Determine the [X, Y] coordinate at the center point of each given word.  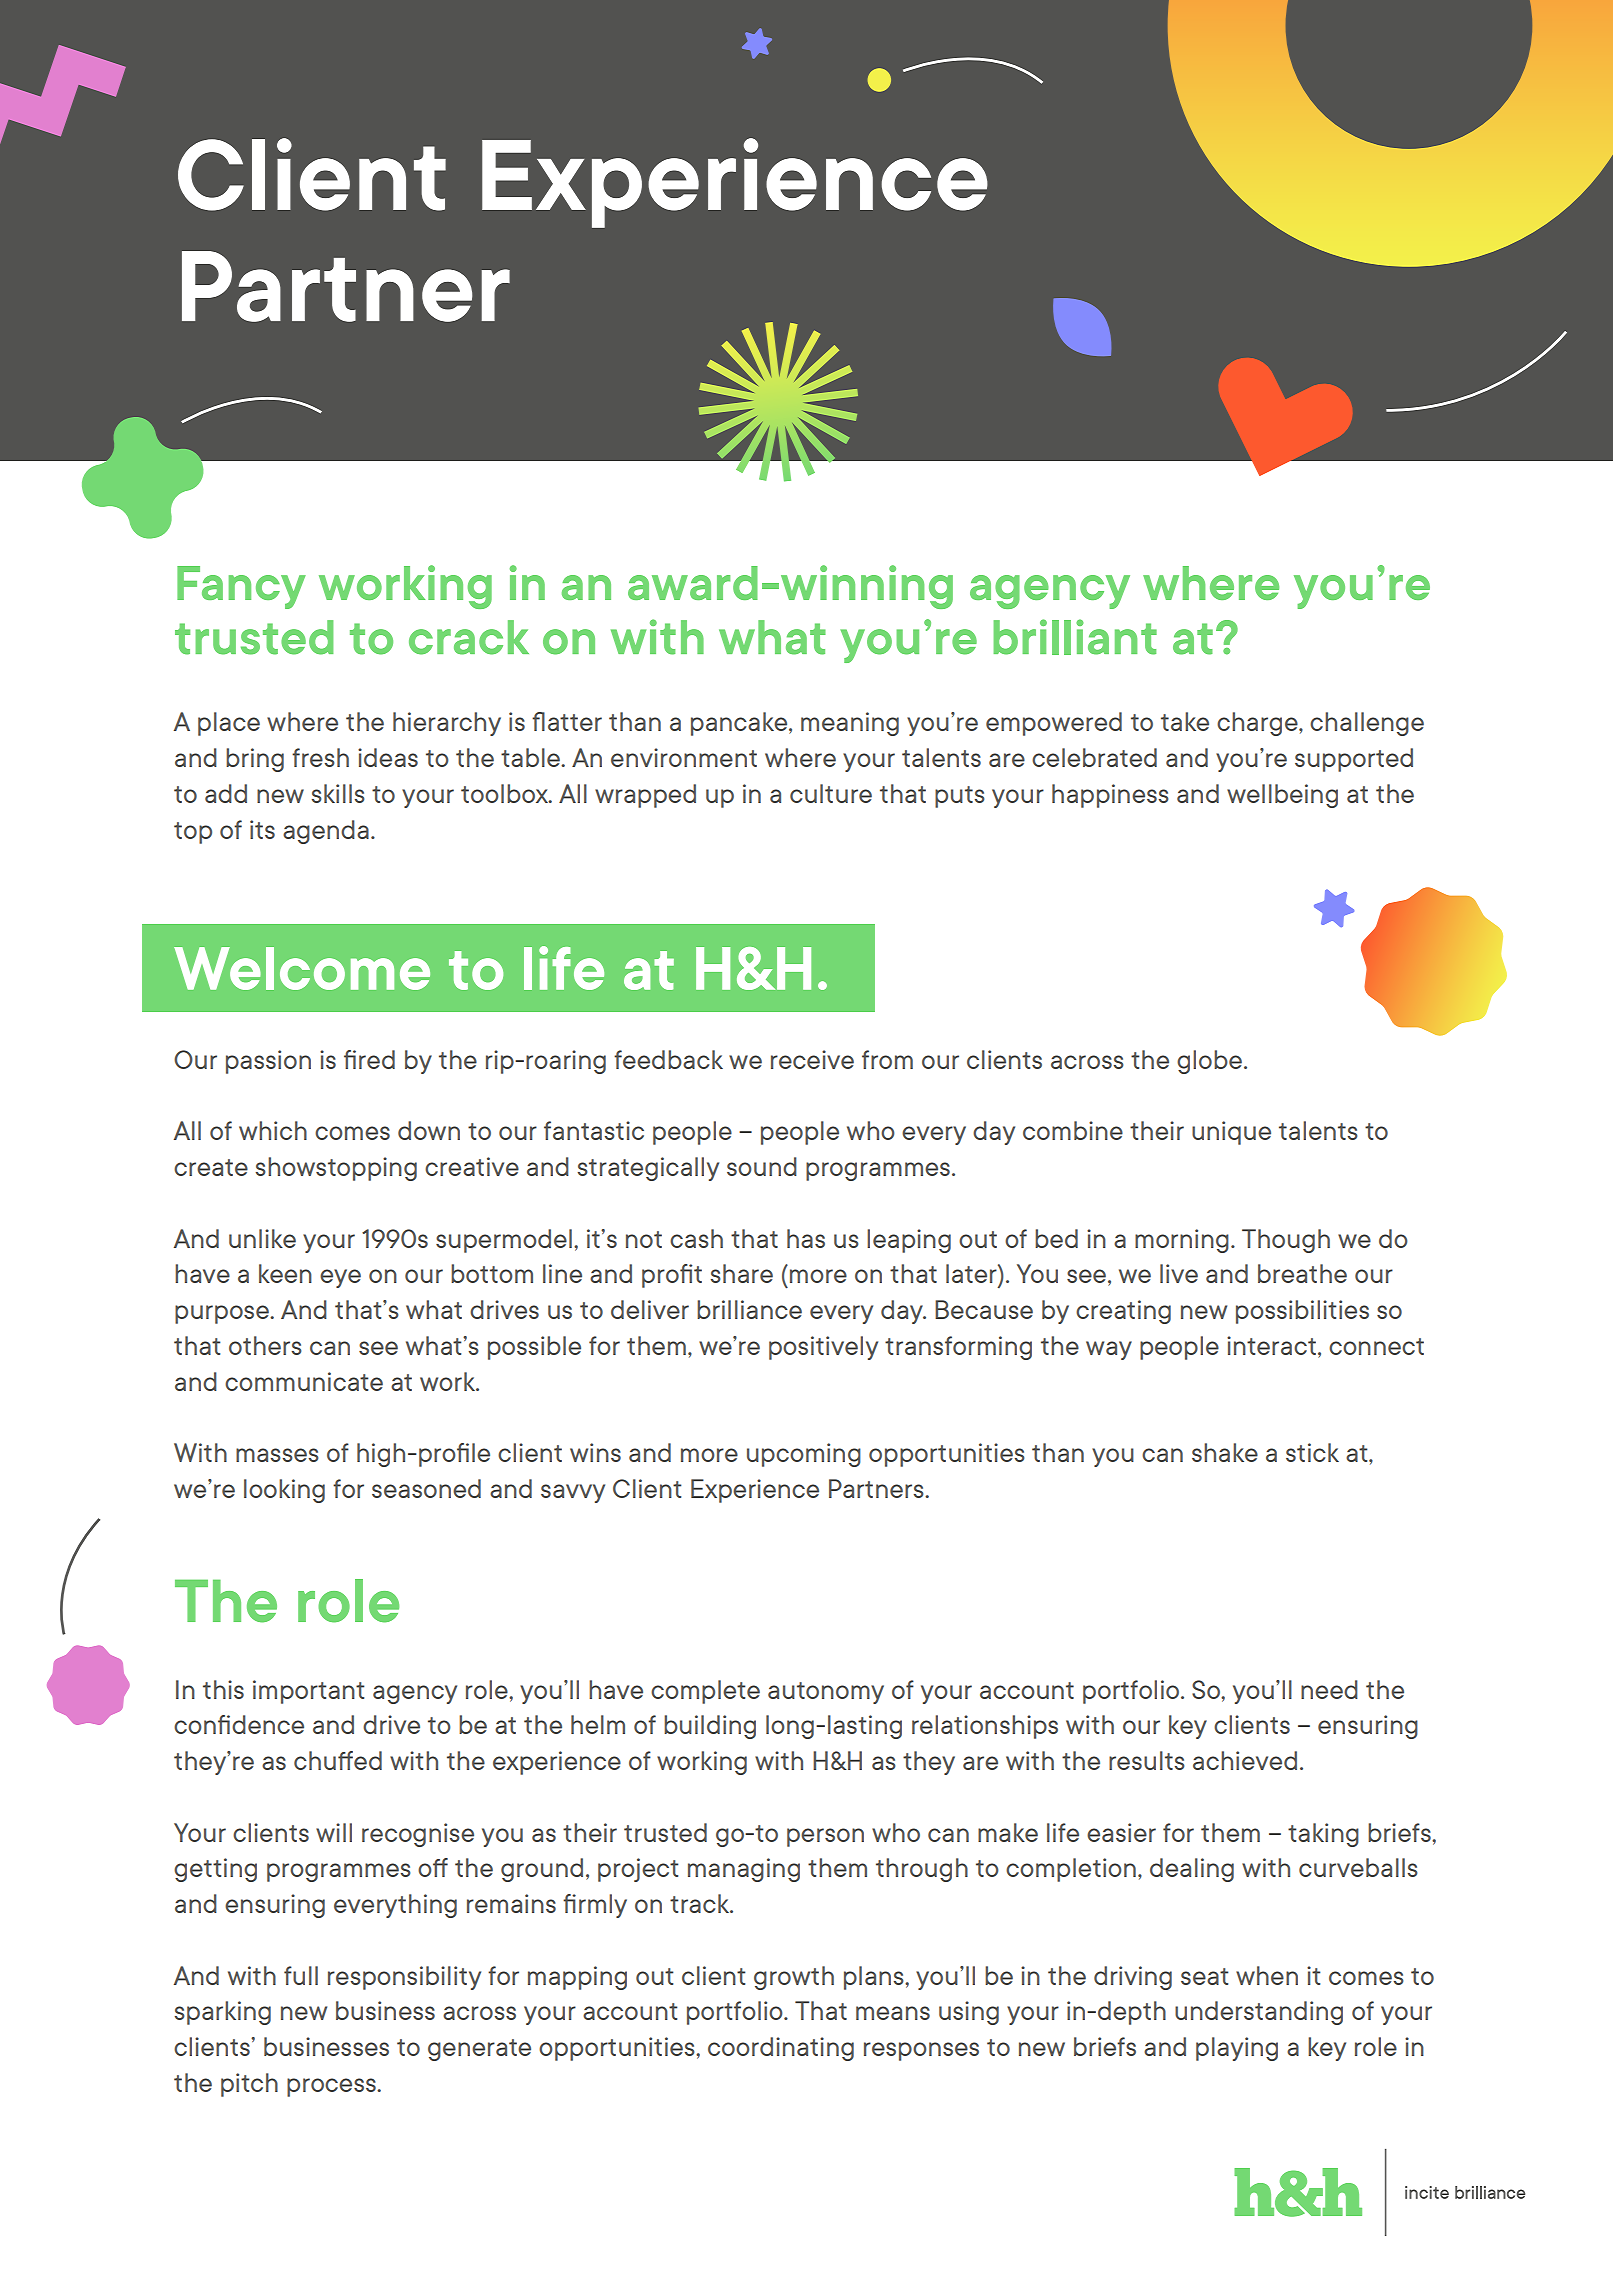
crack [469, 637]
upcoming [804, 1455]
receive [812, 1059]
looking [284, 1491]
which [273, 1130]
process [332, 2087]
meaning [850, 724]
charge [1258, 724]
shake [1225, 1452]
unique [1231, 1133]
